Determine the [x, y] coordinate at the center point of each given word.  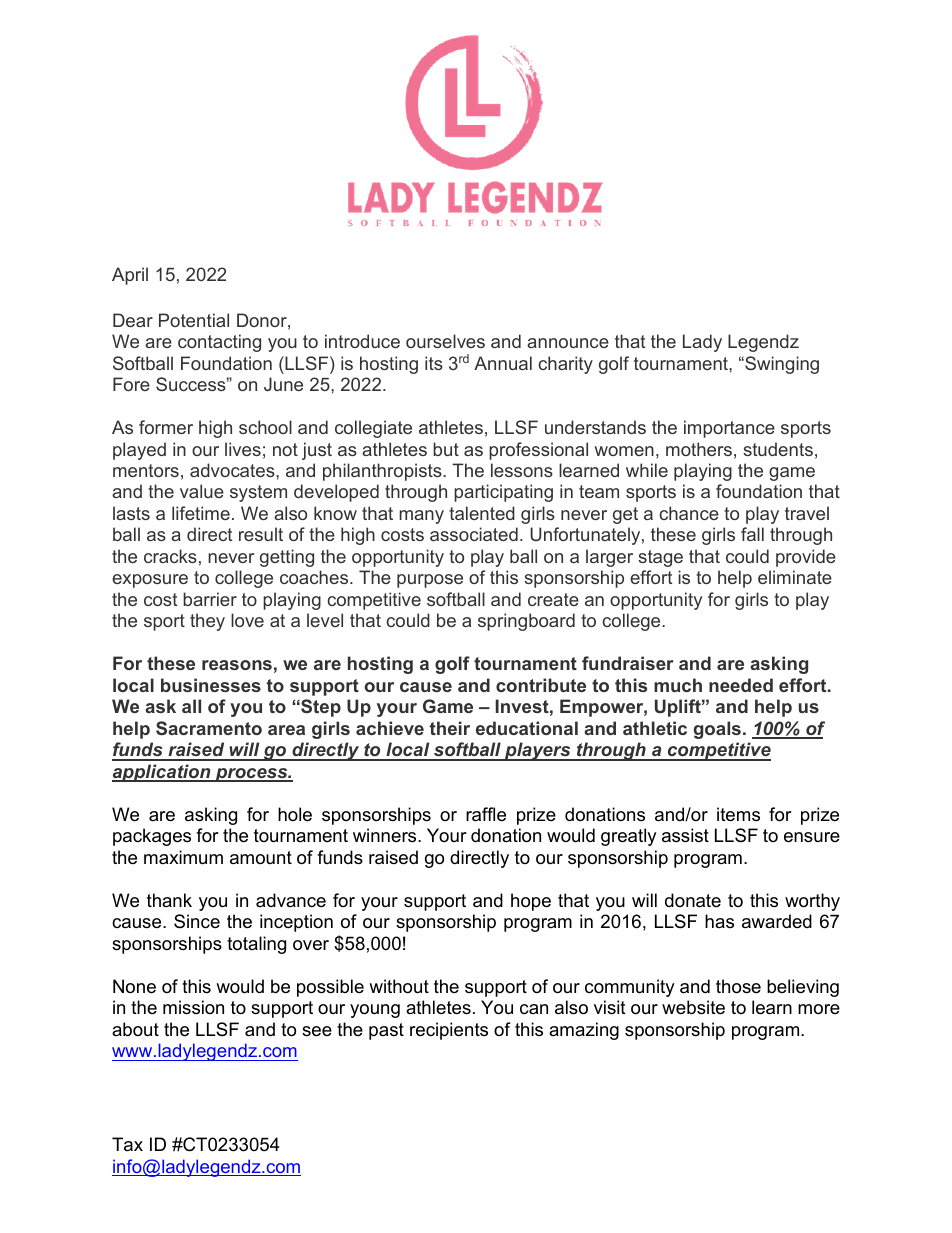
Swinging [781, 365]
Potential [194, 320]
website [693, 1007]
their [450, 728]
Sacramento [209, 728]
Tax [127, 1144]
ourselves [445, 341]
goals [717, 730]
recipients [449, 1031]
